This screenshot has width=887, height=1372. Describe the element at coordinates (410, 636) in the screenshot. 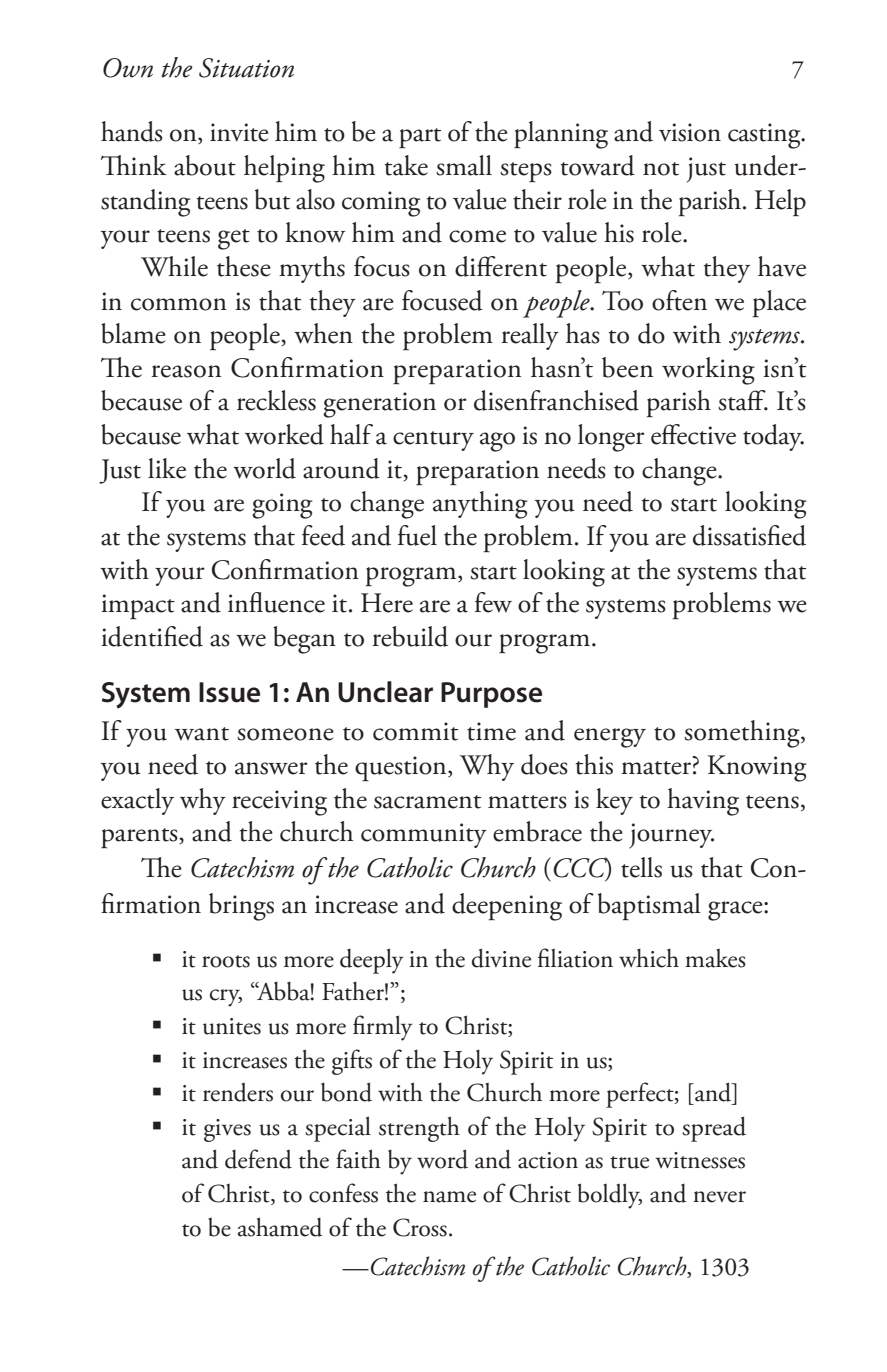

I see `rebuild` at that location.
